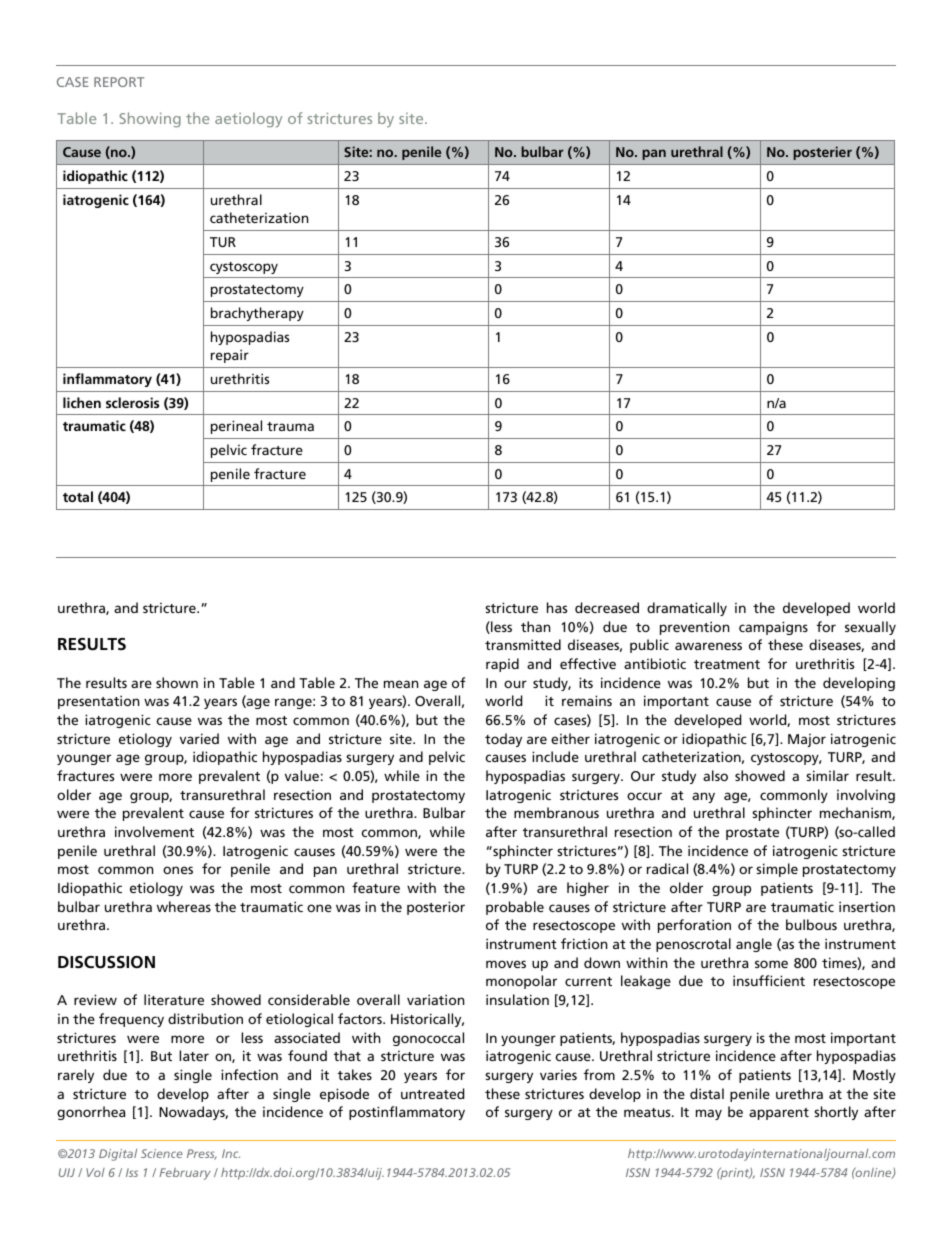 The height and width of the screenshot is (1233, 952). What do you see at coordinates (236, 427) in the screenshot?
I see `perineal` at bounding box center [236, 427].
